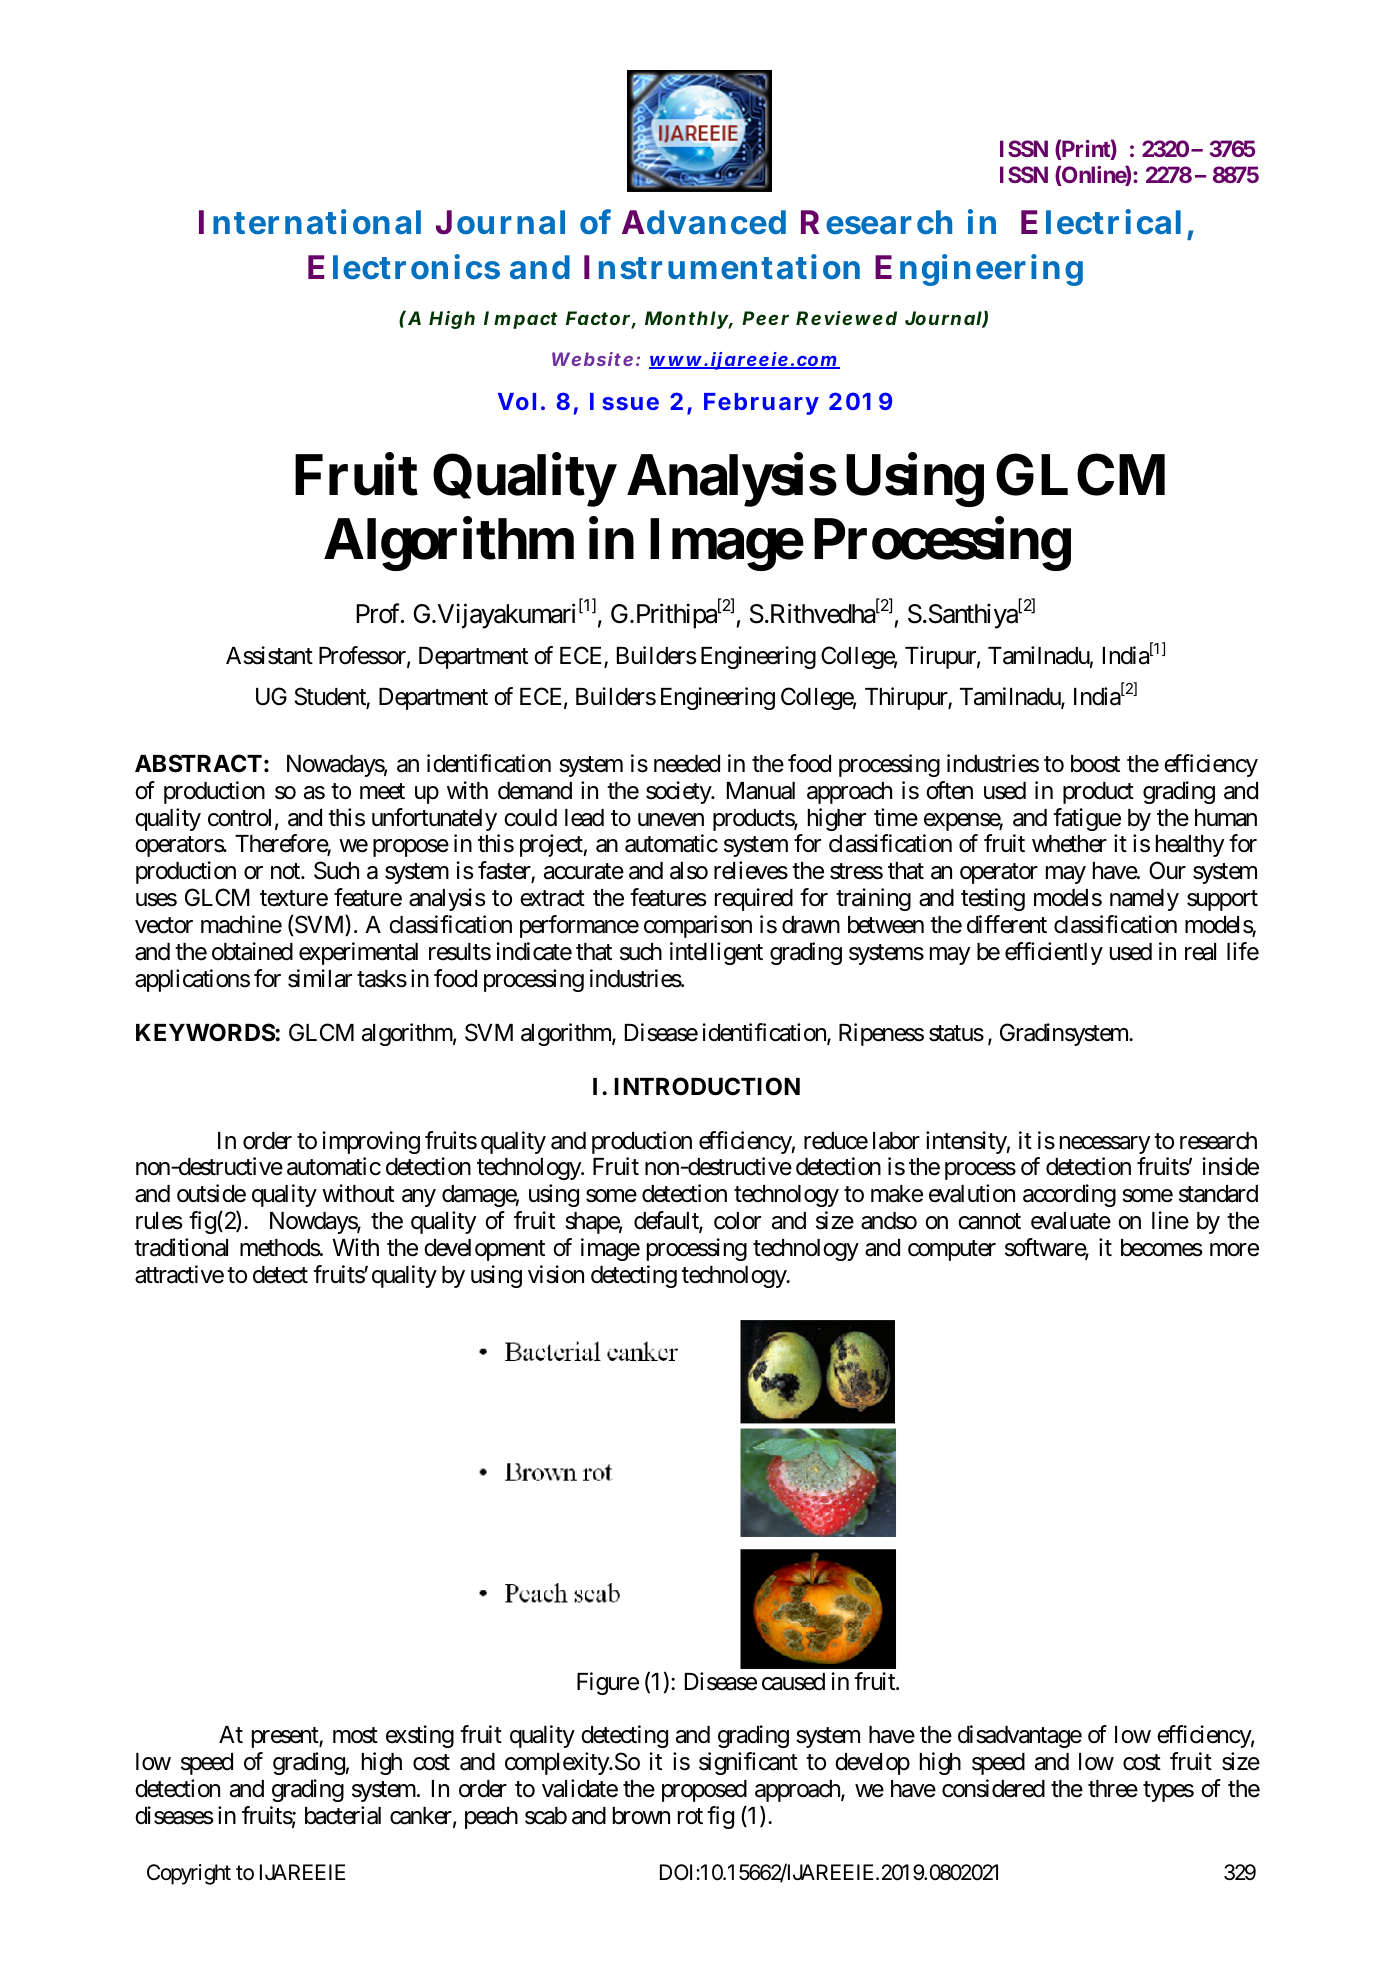 Image resolution: width=1391 pixels, height=1969 pixels. Describe the element at coordinates (707, 1086) in the screenshot. I see `INTRODUCTION` at that location.
